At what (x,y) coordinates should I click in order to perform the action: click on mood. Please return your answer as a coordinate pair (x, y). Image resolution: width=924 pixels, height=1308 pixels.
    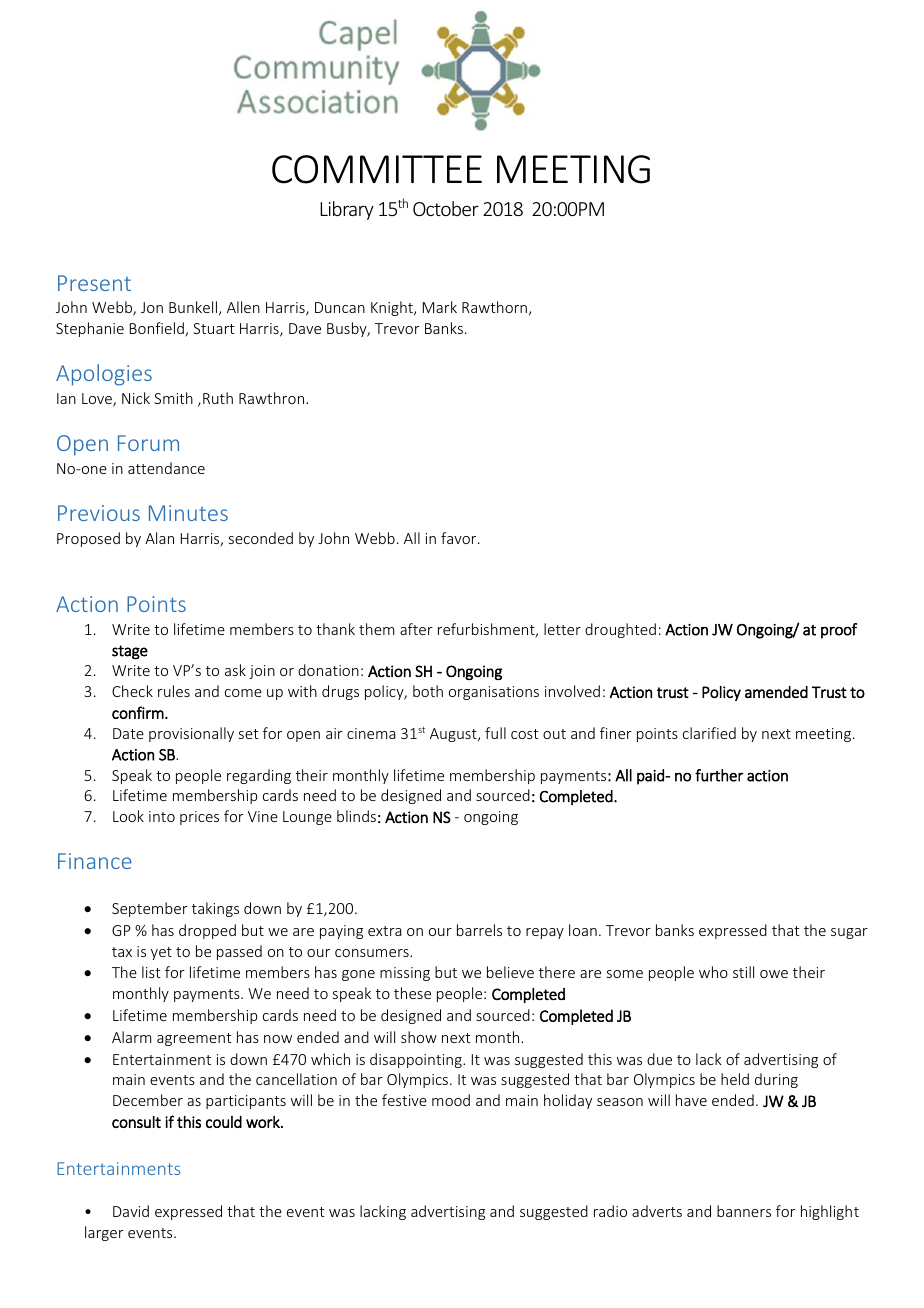
    Looking at the image, I should click on (451, 1100).
